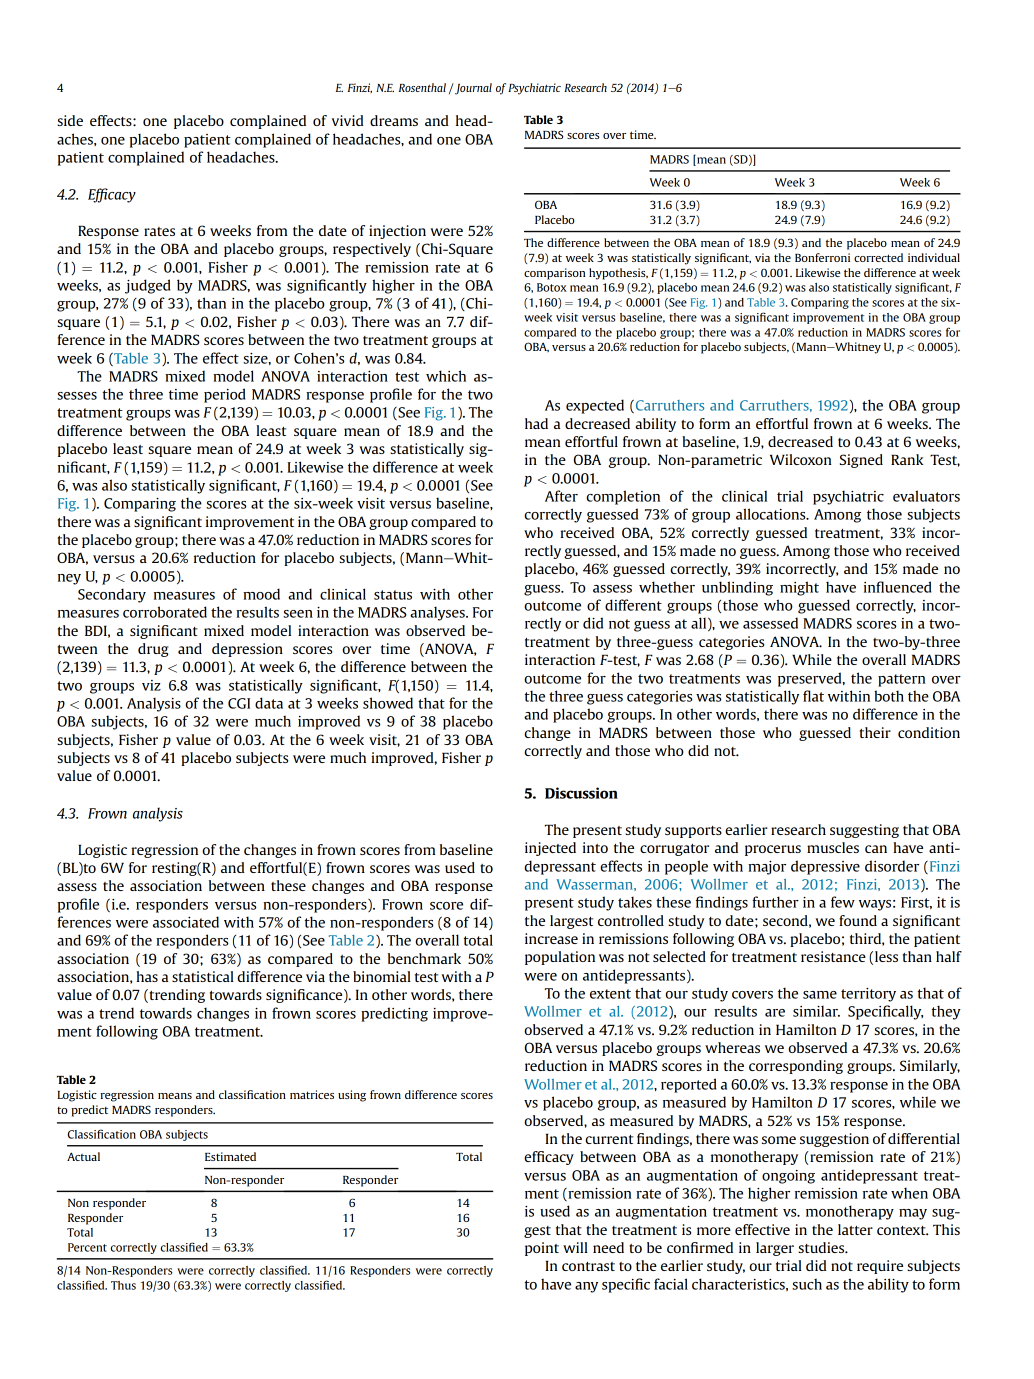 The image size is (1034, 1379). I want to click on Thus, so click(123, 1285).
